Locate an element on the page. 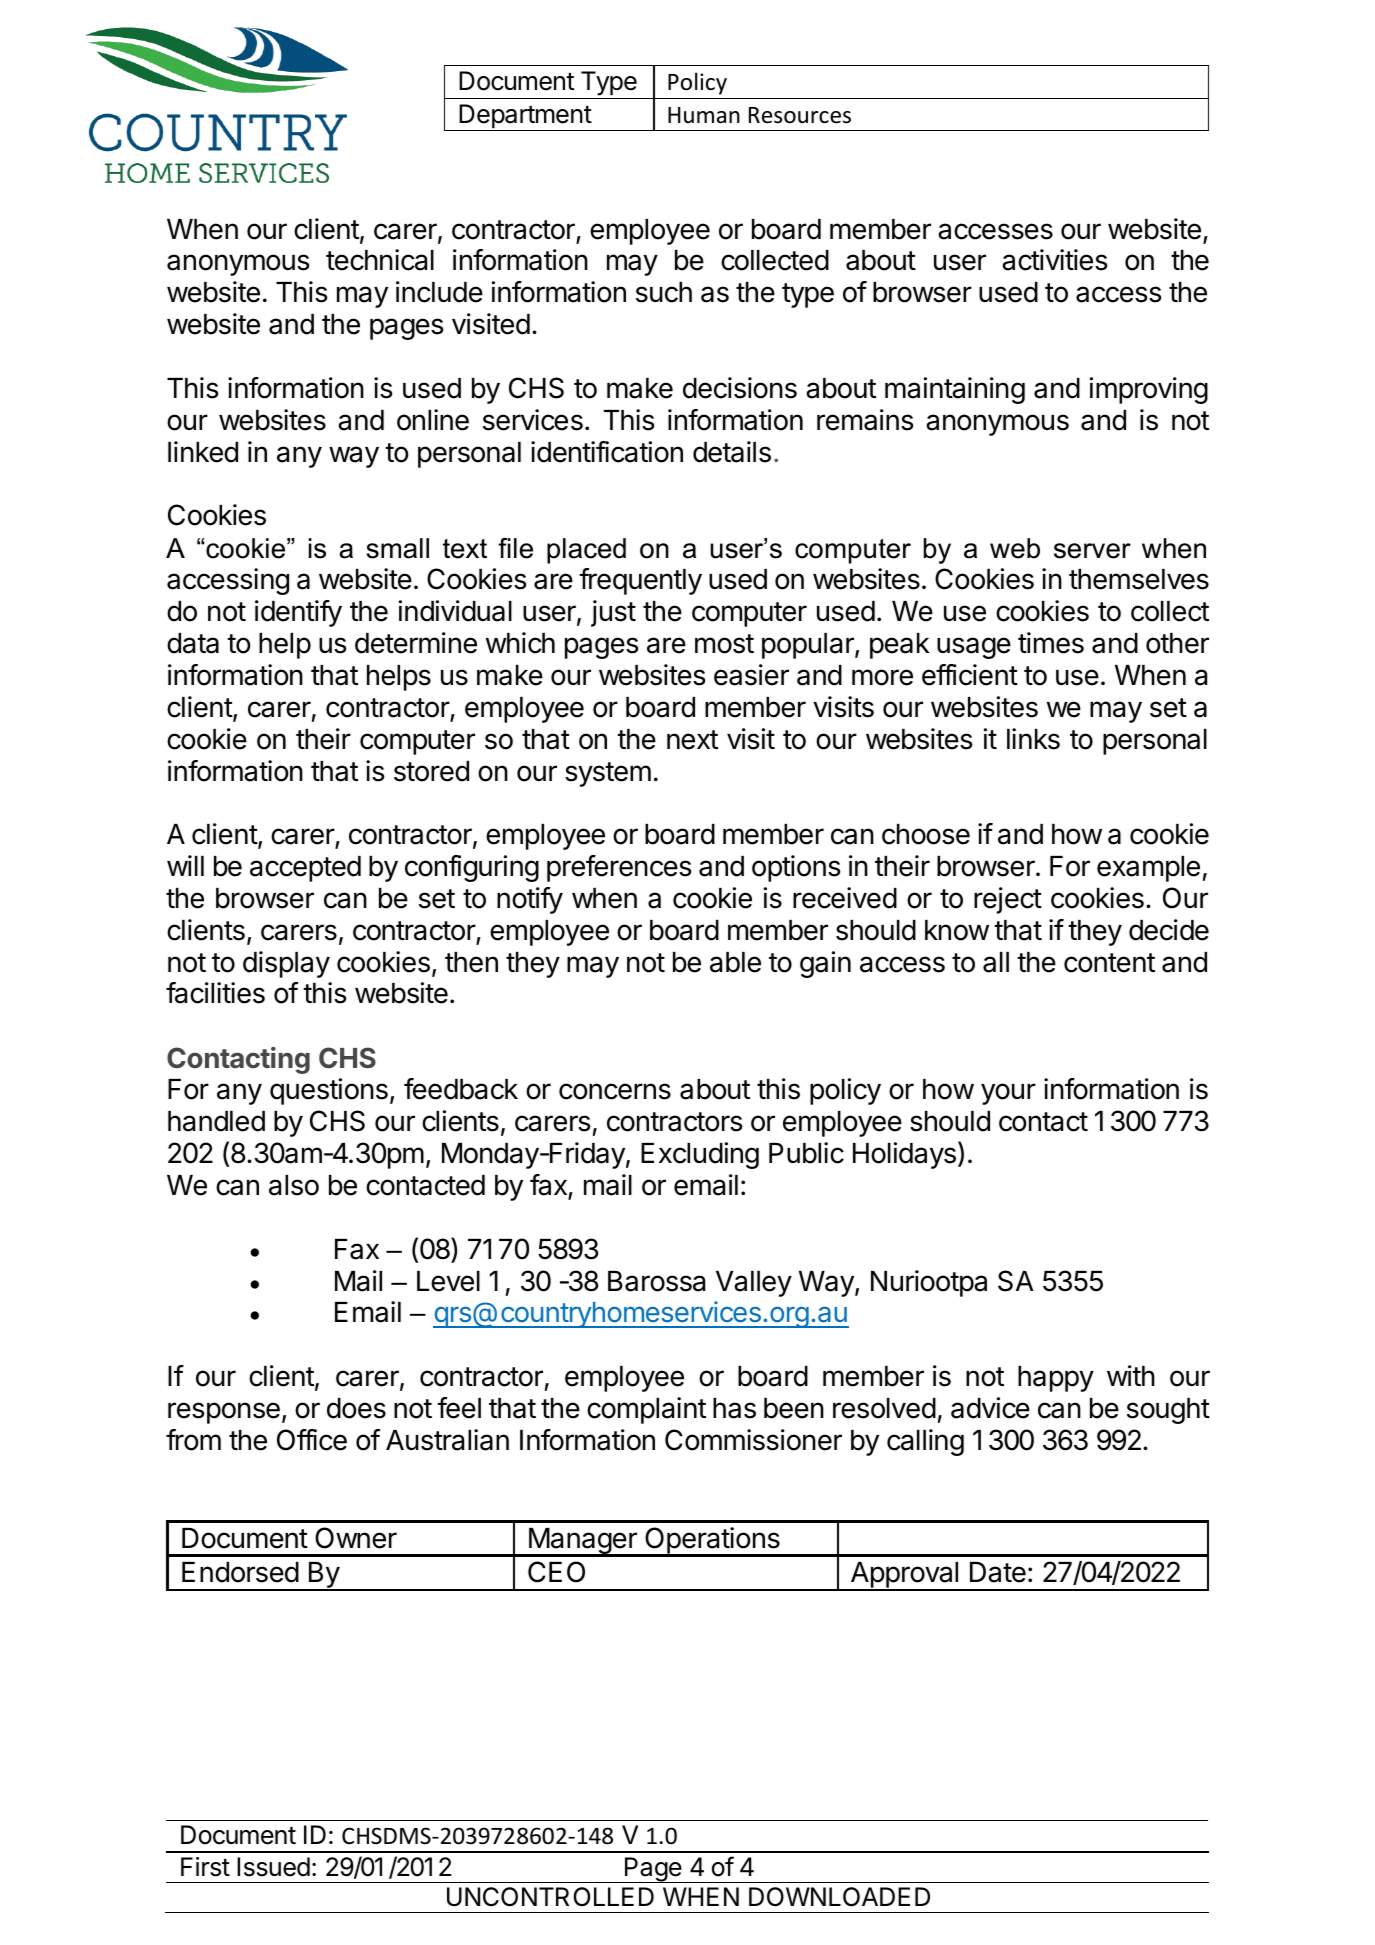 The image size is (1375, 1945). Issued is located at coordinates (273, 1867).
